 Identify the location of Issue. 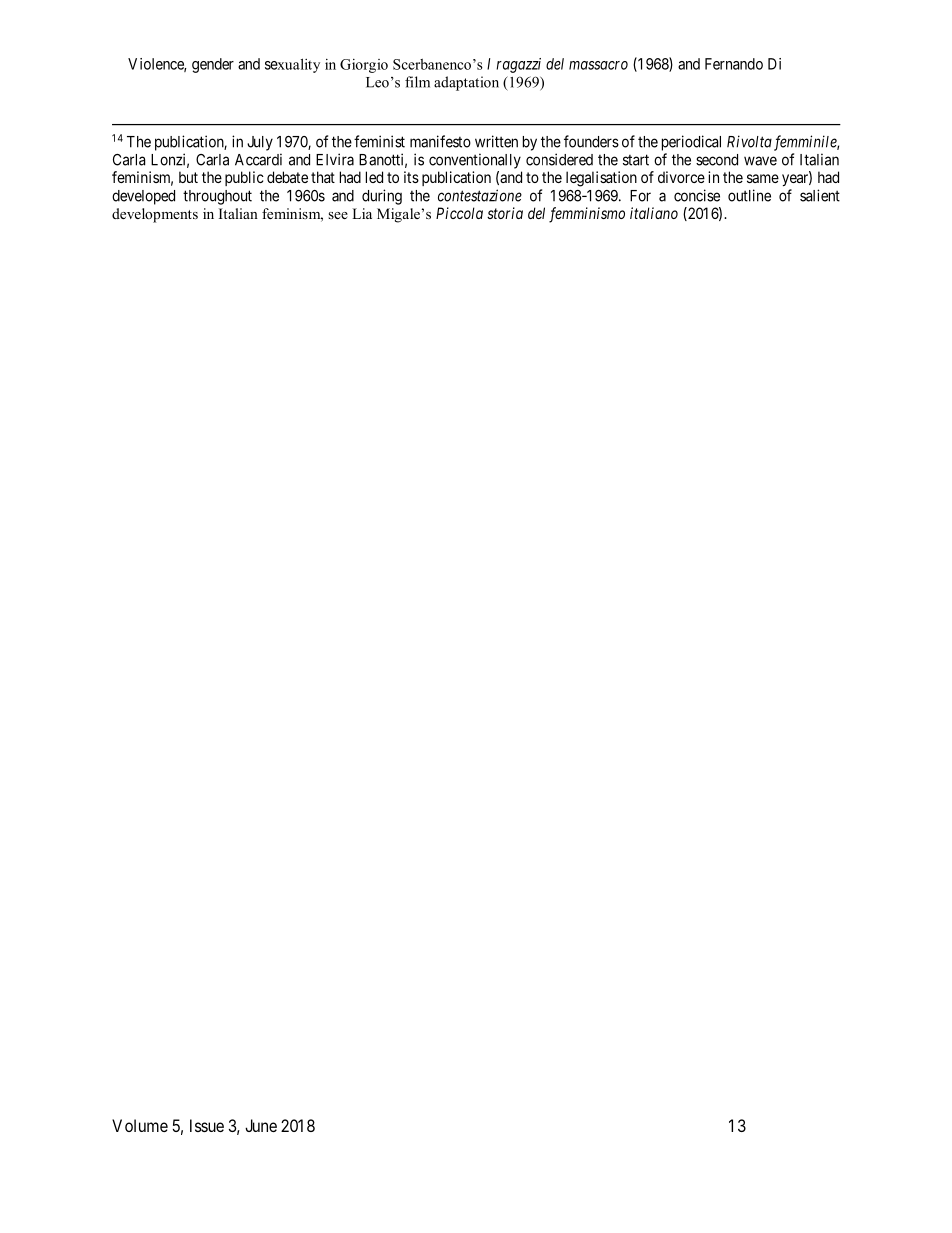
(207, 1125).
